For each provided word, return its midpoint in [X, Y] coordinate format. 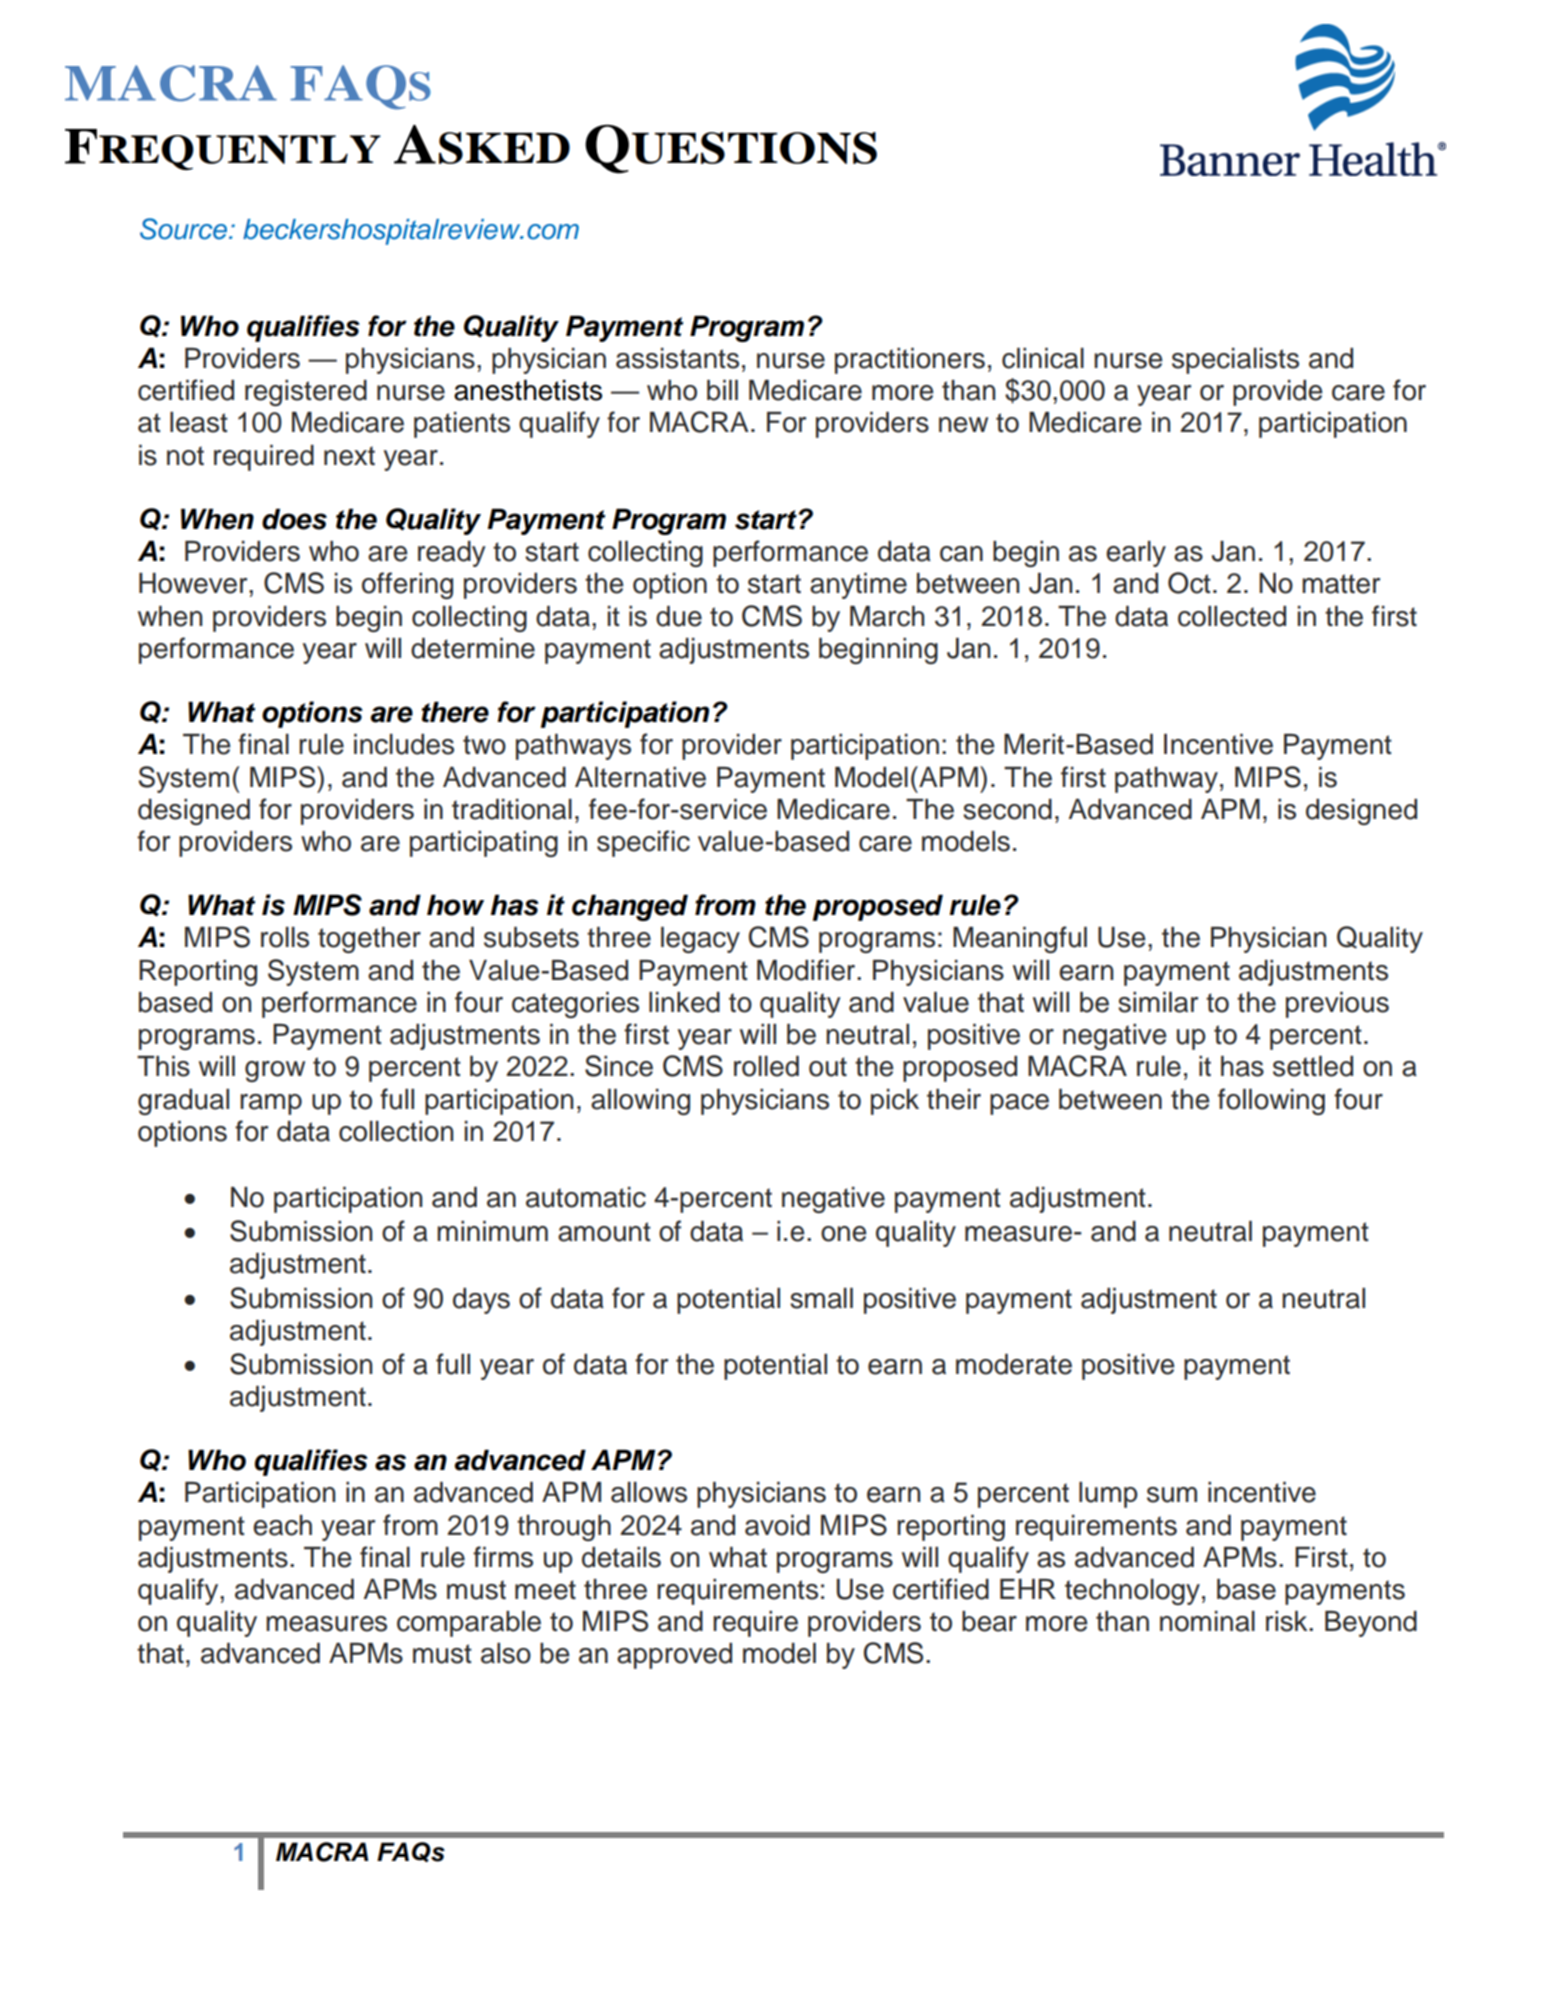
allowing [640, 1102]
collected [1232, 616]
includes [404, 744]
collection [396, 1131]
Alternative [640, 777]
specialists [1235, 361]
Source [183, 229]
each [282, 1525]
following [1271, 1101]
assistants [677, 358]
